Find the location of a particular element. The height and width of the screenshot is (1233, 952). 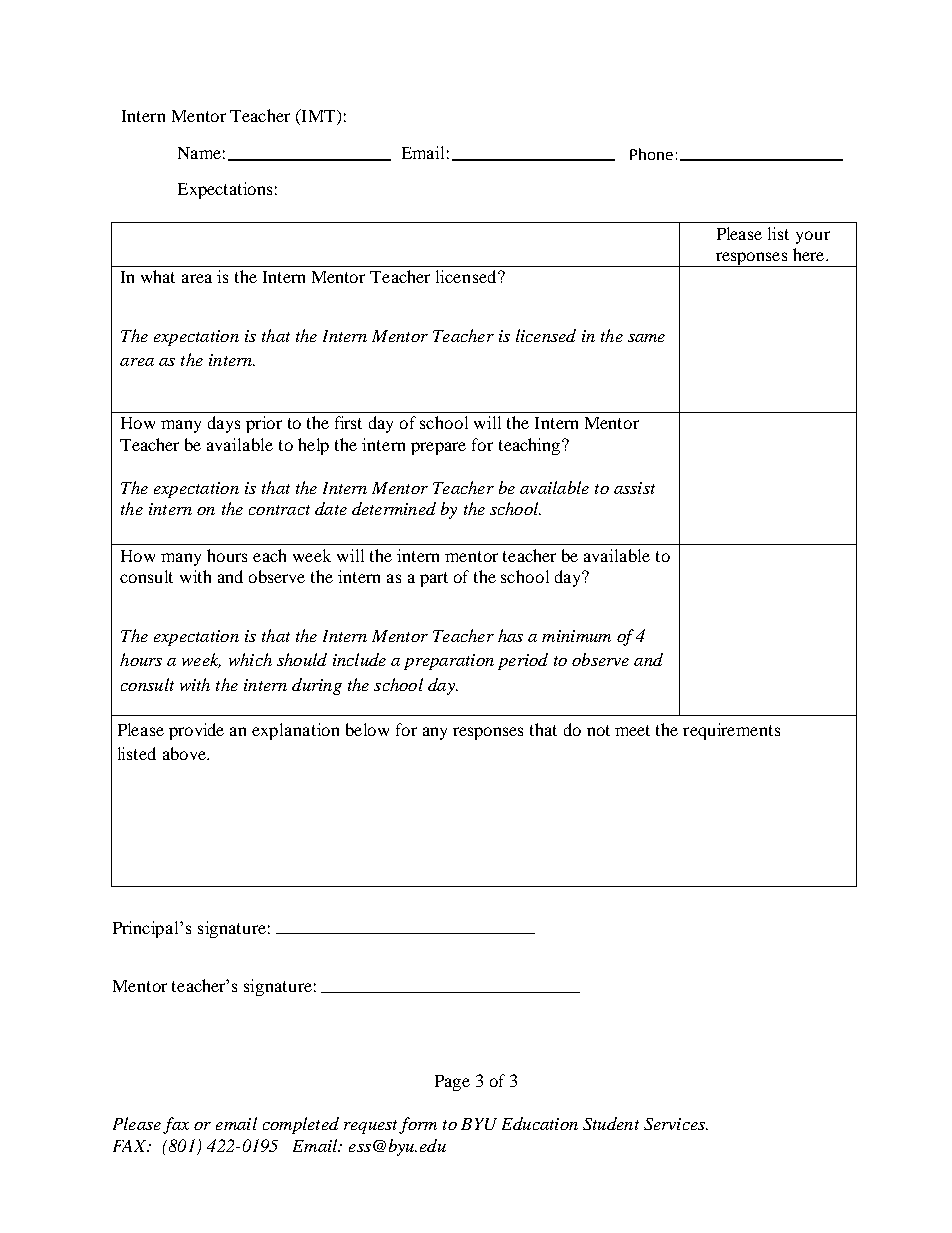

your is located at coordinates (813, 237).
